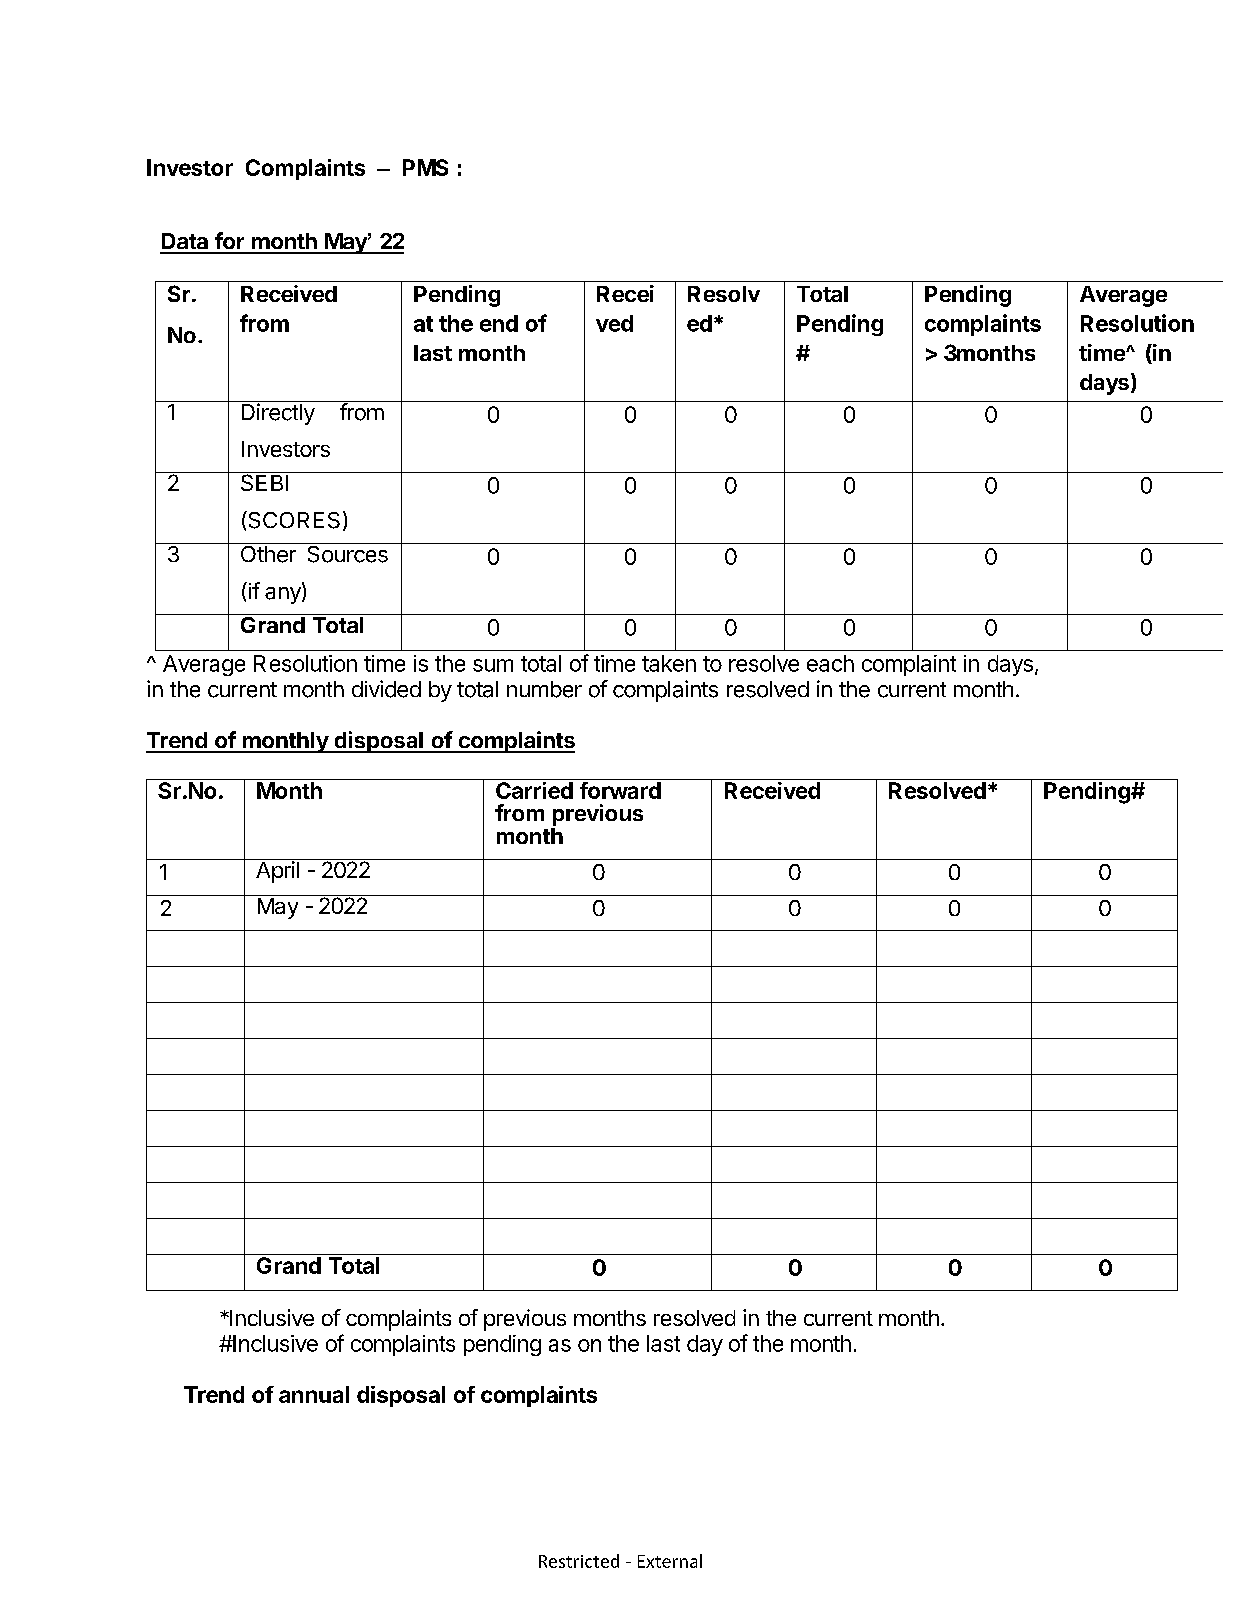  Describe the element at coordinates (314, 1394) in the page. I see `annual` at that location.
